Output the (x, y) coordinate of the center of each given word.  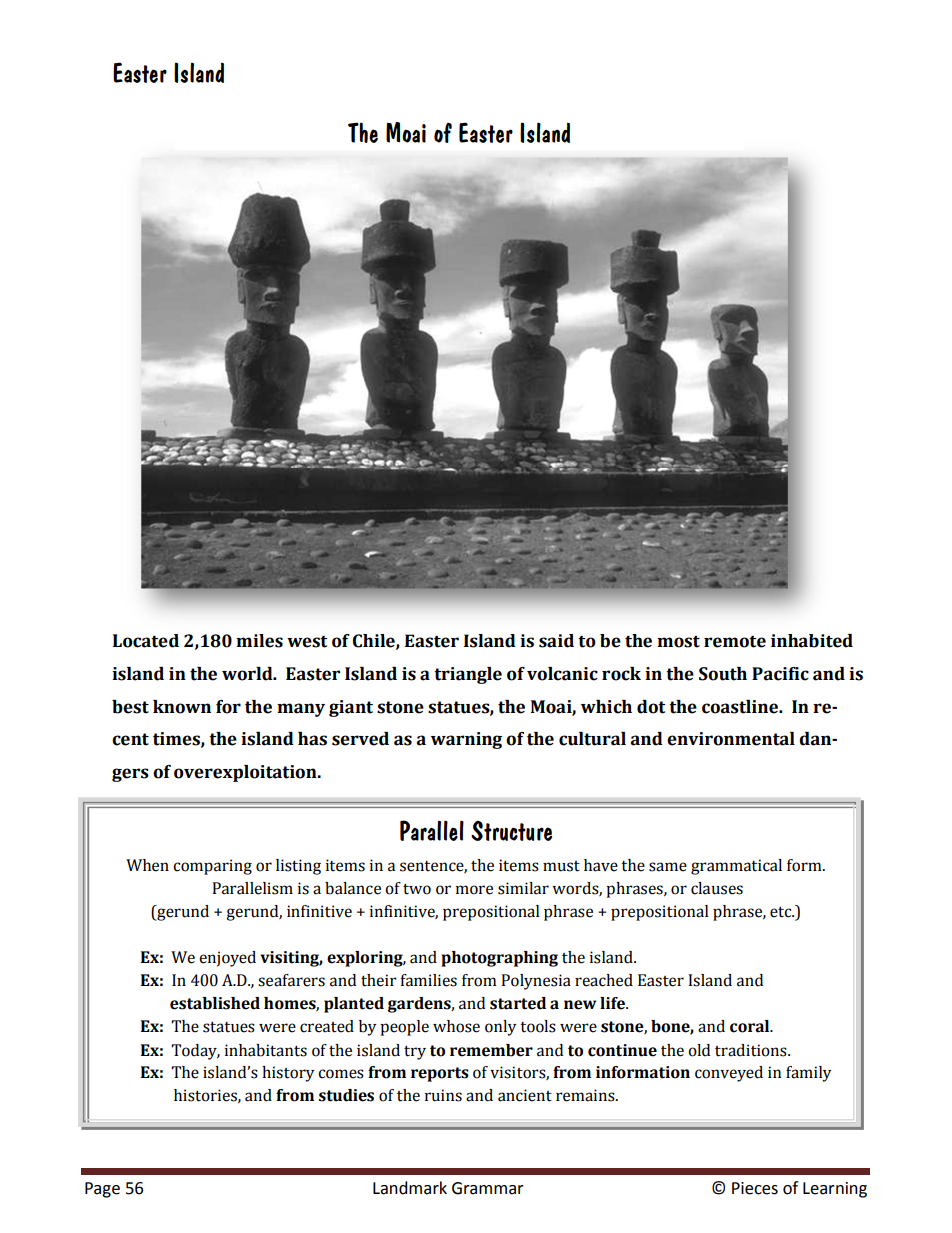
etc (782, 912)
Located (146, 641)
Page (102, 1190)
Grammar (488, 1188)
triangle (468, 675)
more (474, 890)
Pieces (755, 1188)
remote (735, 642)
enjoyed (227, 959)
